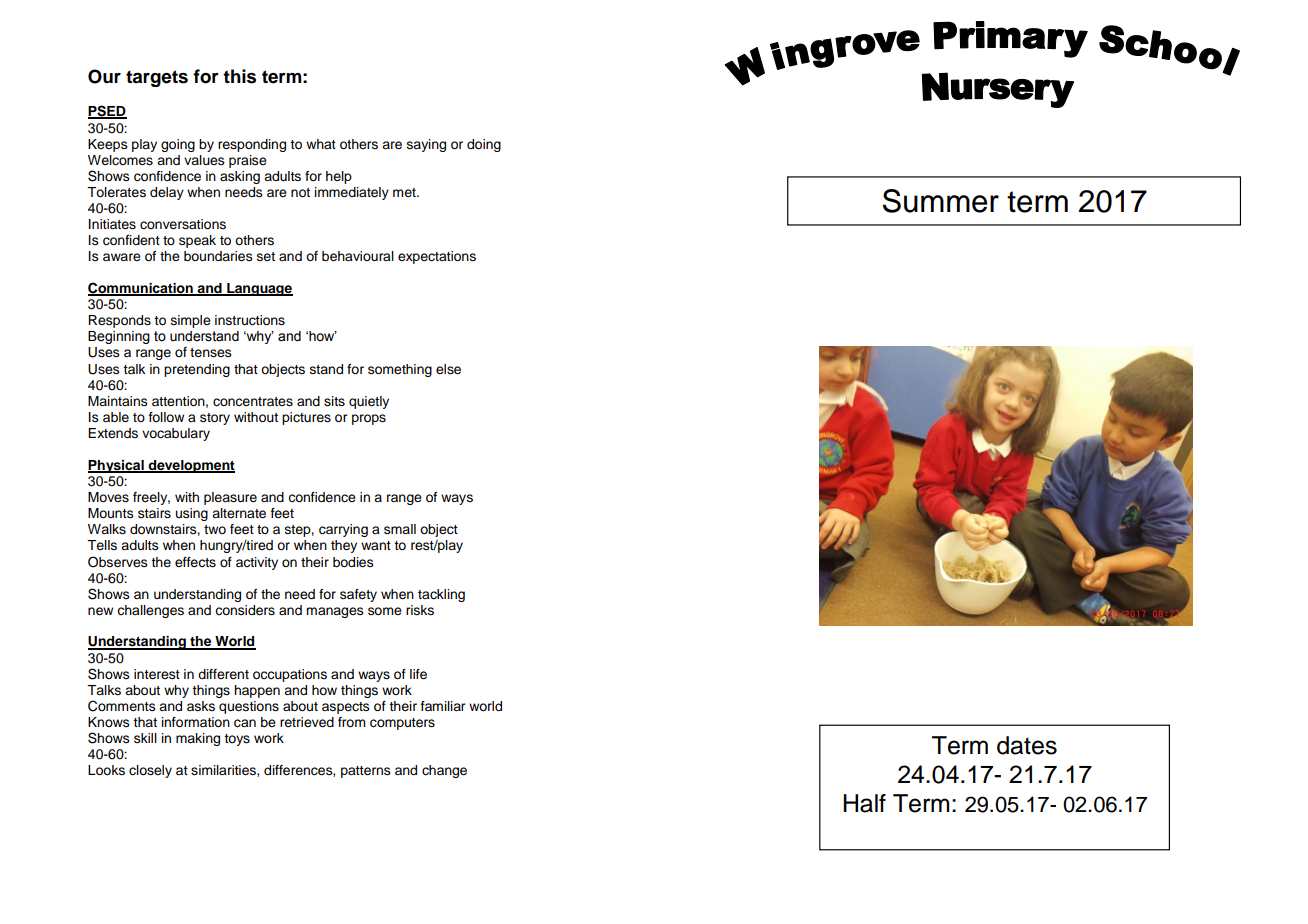 The height and width of the image is (924, 1308). What do you see at coordinates (941, 201) in the image?
I see `Summer` at bounding box center [941, 201].
